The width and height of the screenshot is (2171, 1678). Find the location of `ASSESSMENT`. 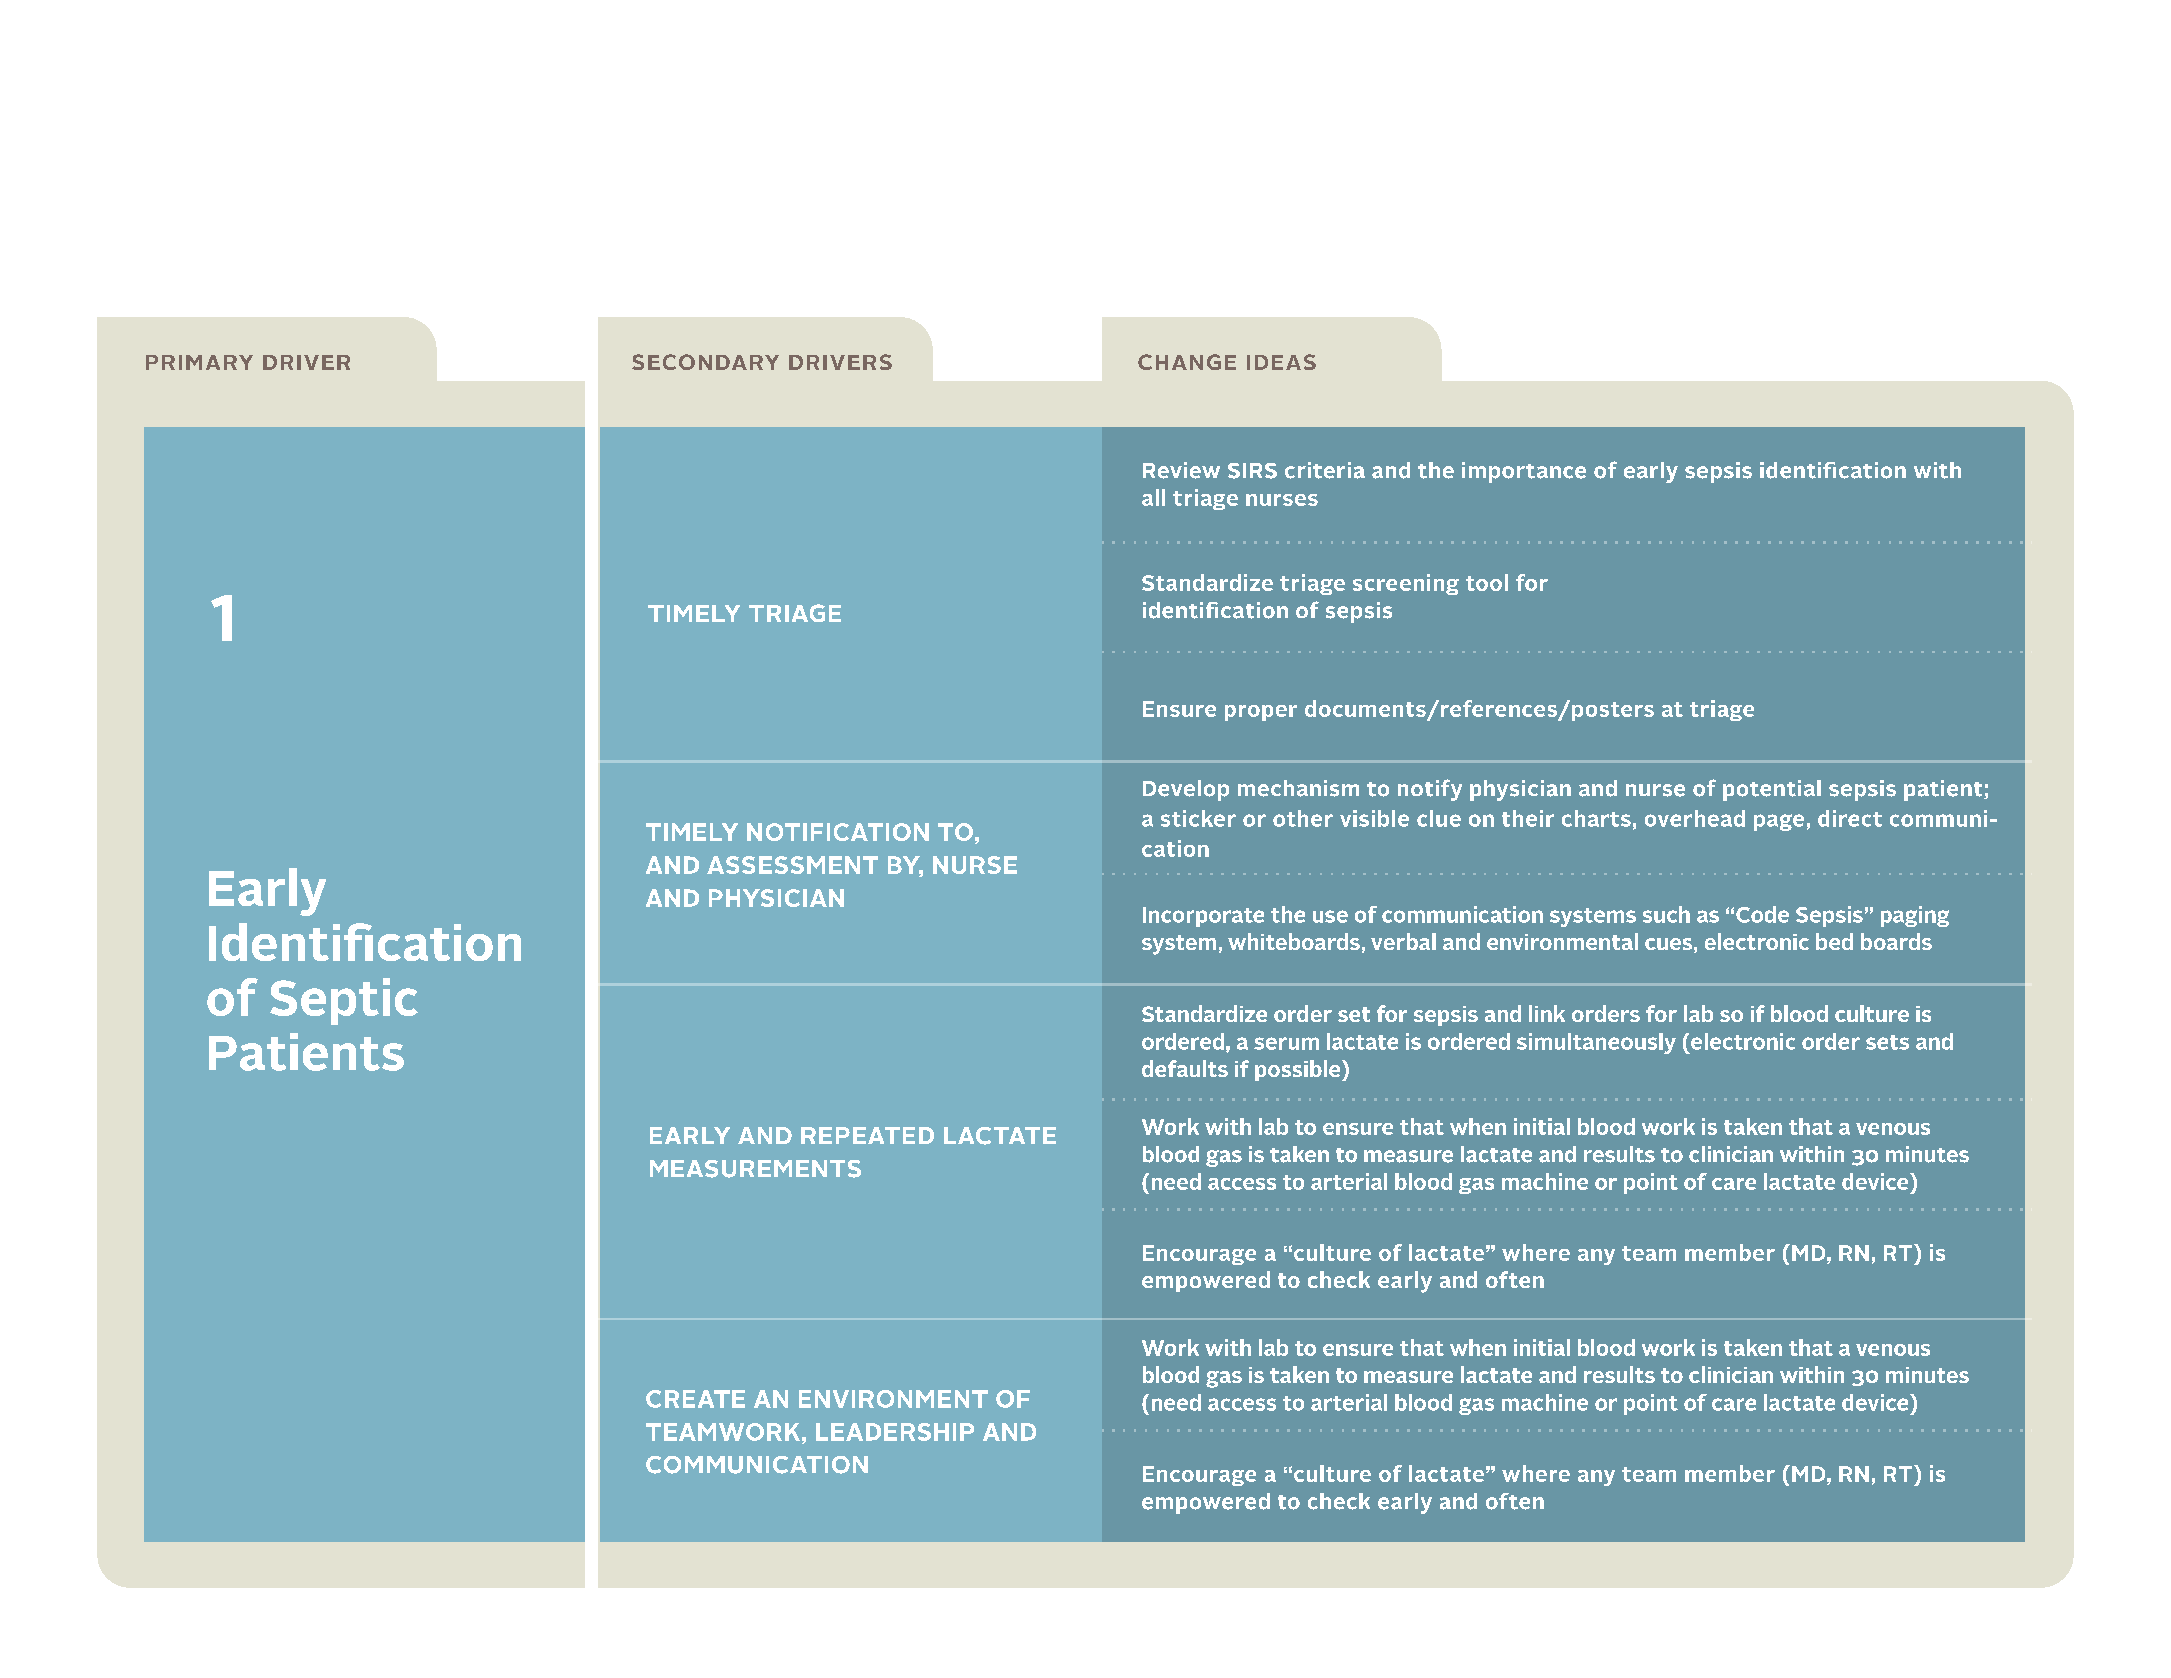

ASSESSMENT is located at coordinates (792, 865).
